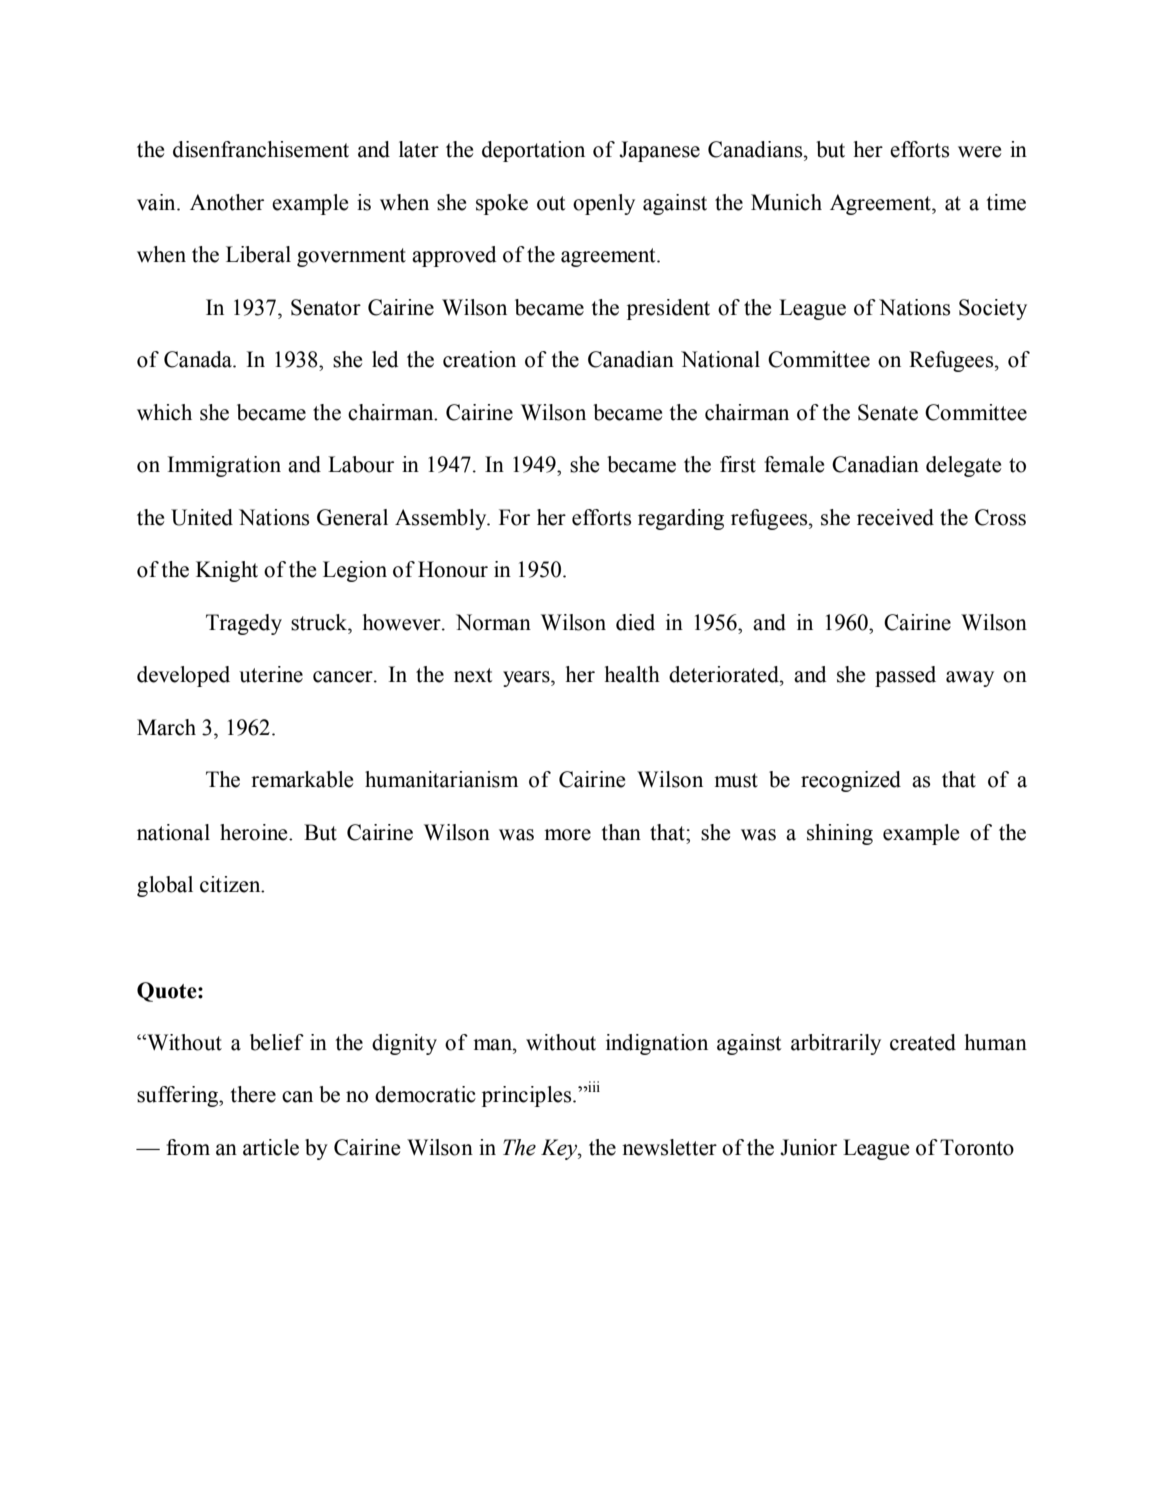 This screenshot has width=1164, height=1506. What do you see at coordinates (253, 1094) in the screenshot?
I see `there` at bounding box center [253, 1094].
